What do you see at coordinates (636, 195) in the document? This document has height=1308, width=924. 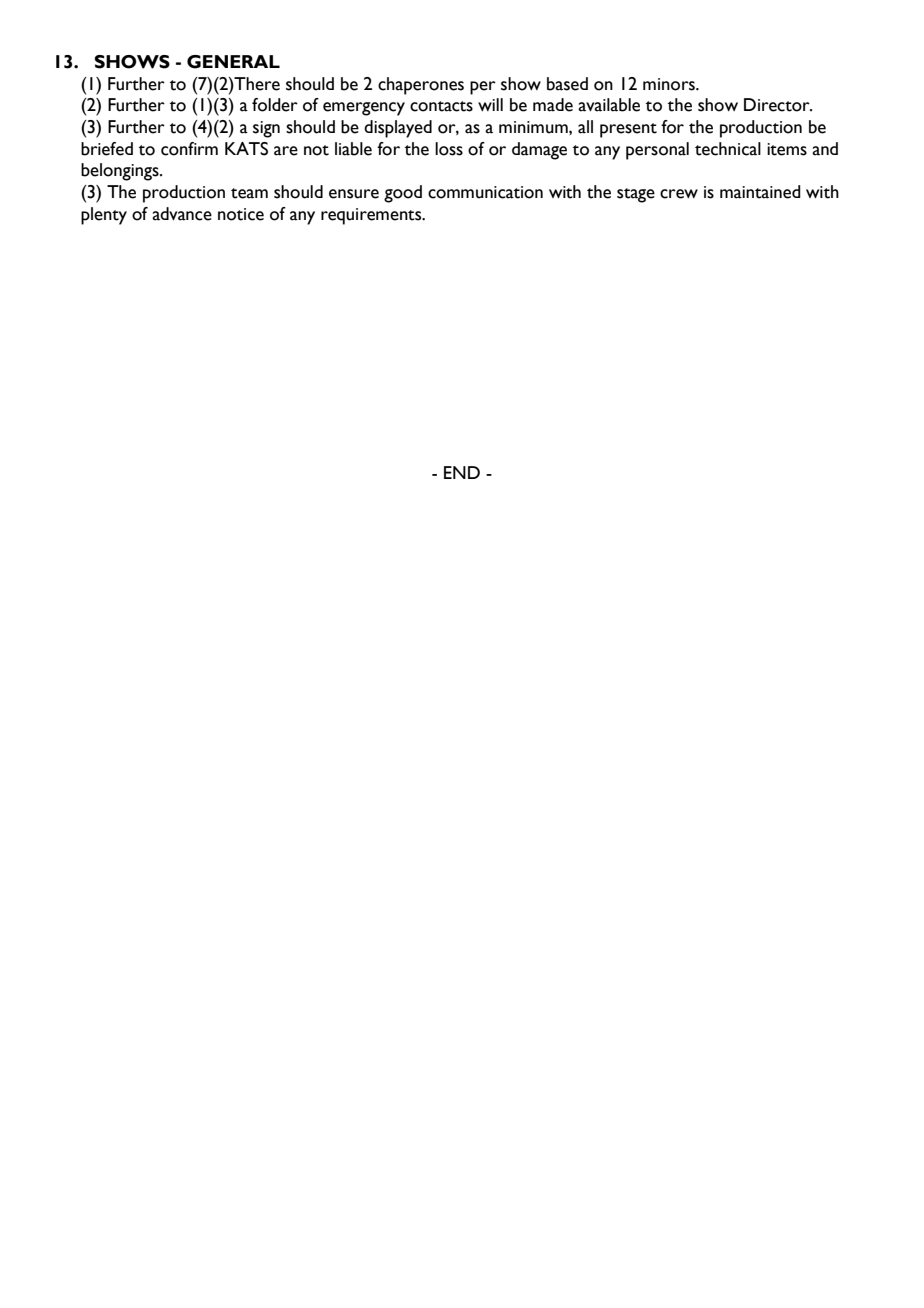 I see `stage` at bounding box center [636, 195].
